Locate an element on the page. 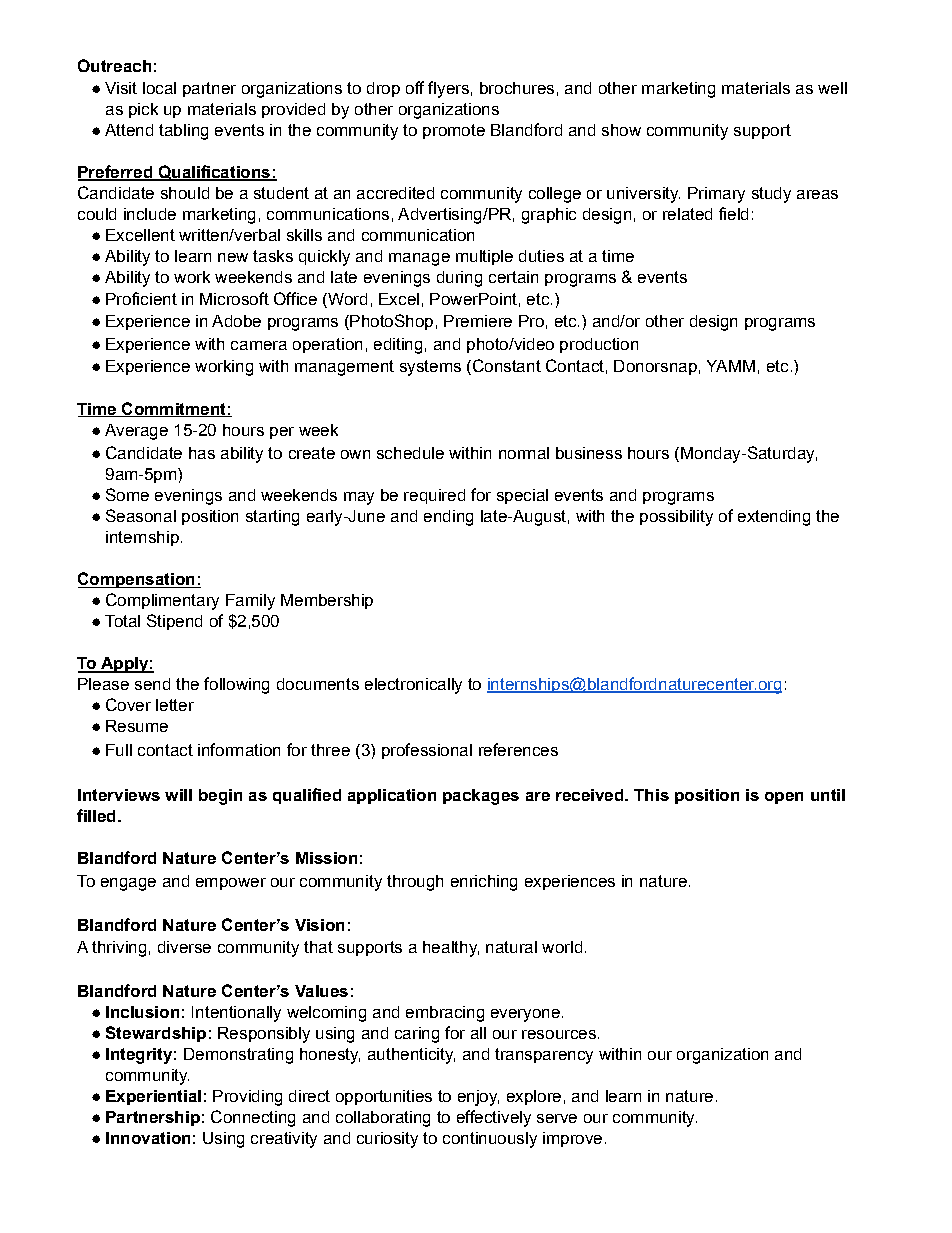  Complimentary is located at coordinates (162, 601).
